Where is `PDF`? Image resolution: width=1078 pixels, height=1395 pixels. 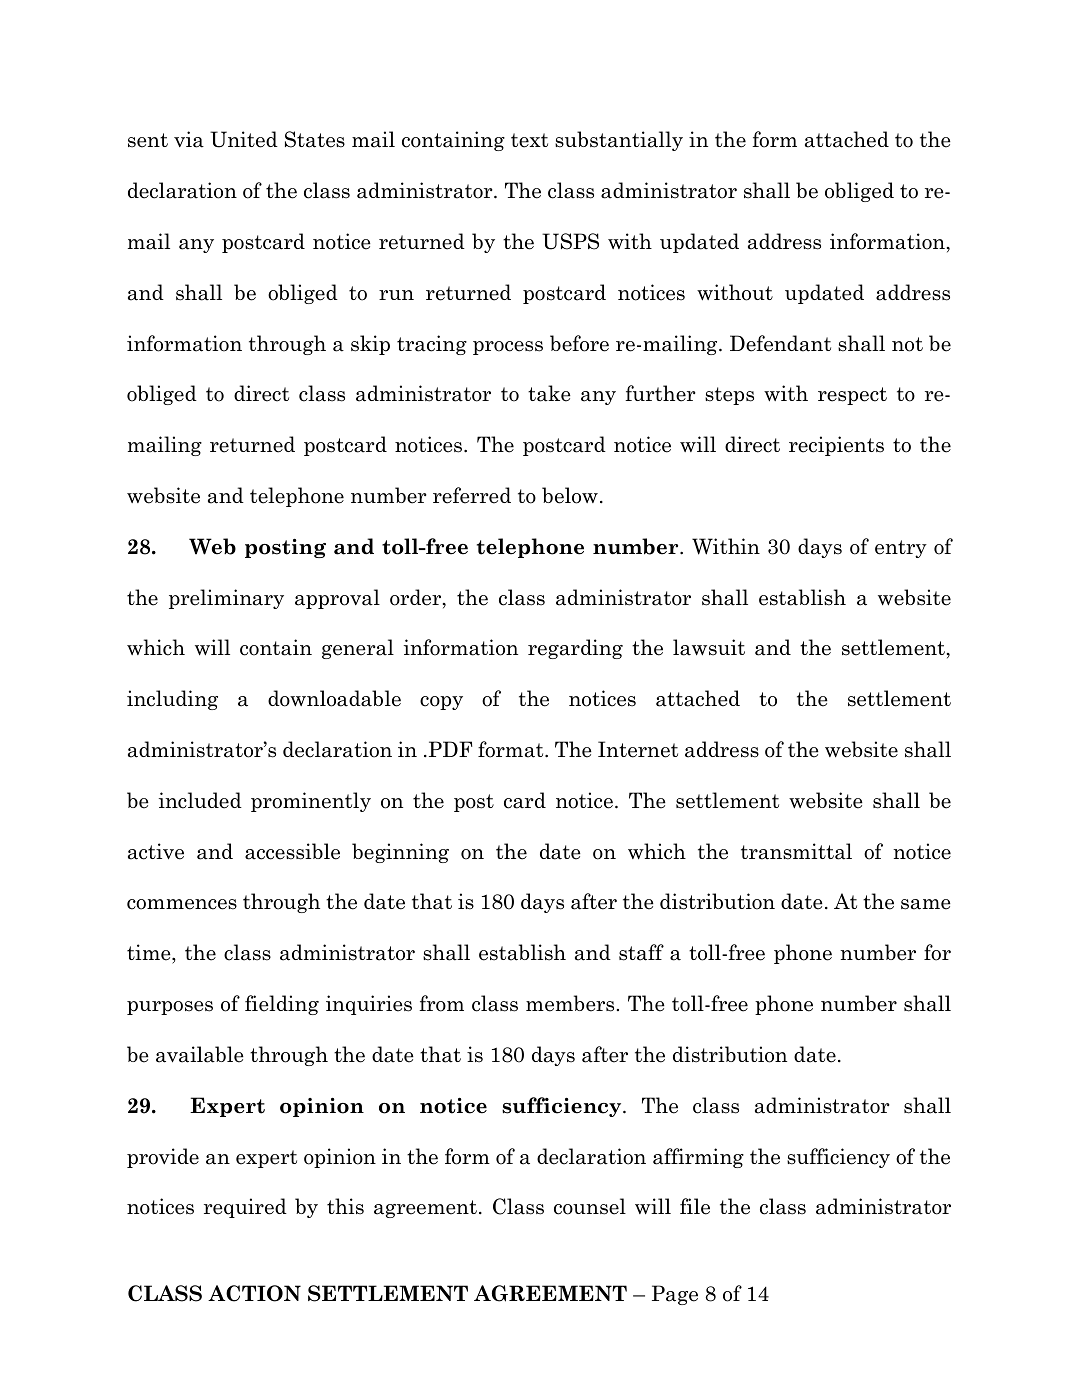
PDF is located at coordinates (451, 749).
